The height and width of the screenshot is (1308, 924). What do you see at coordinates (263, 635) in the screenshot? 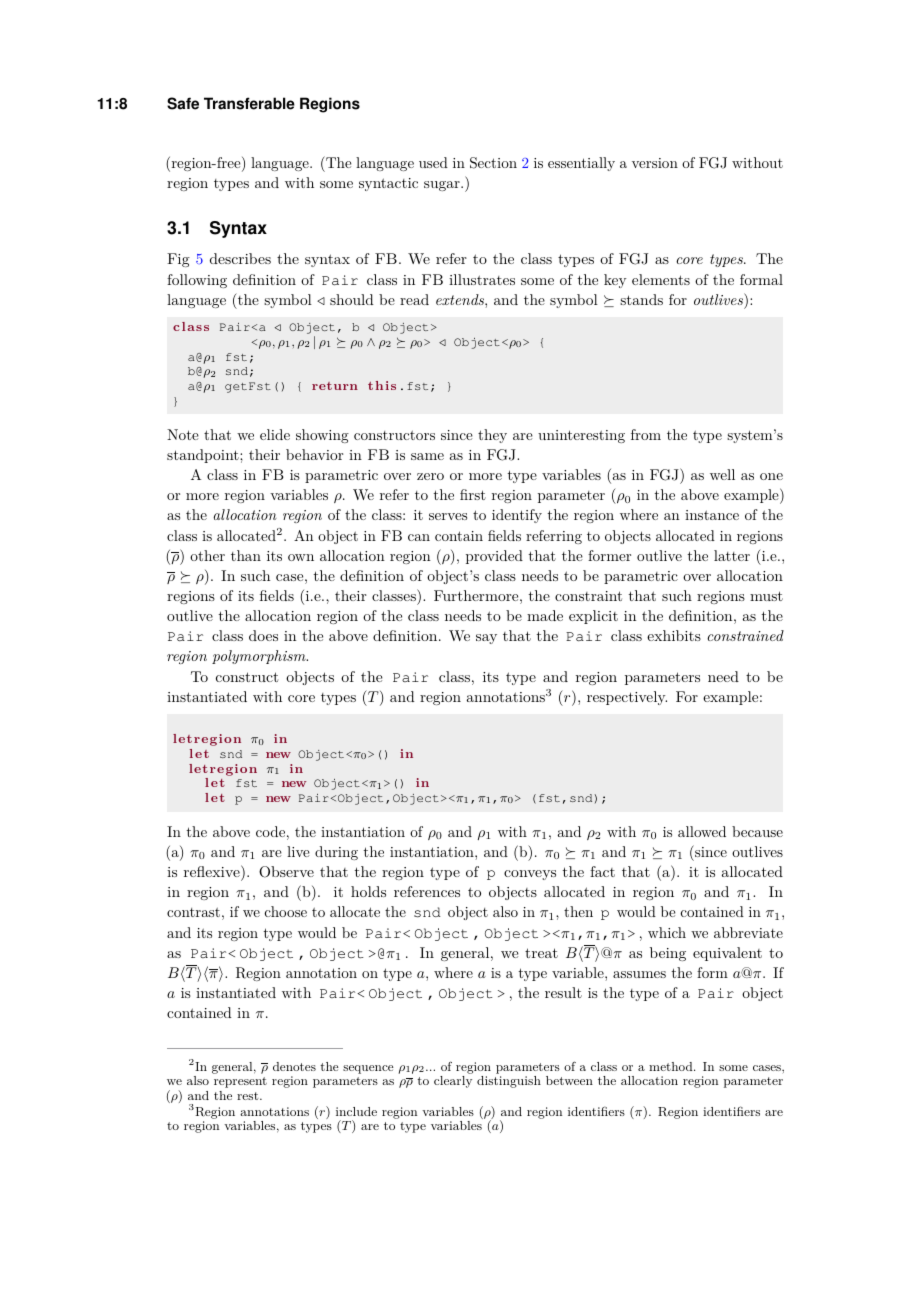
I see `does` at bounding box center [263, 635].
